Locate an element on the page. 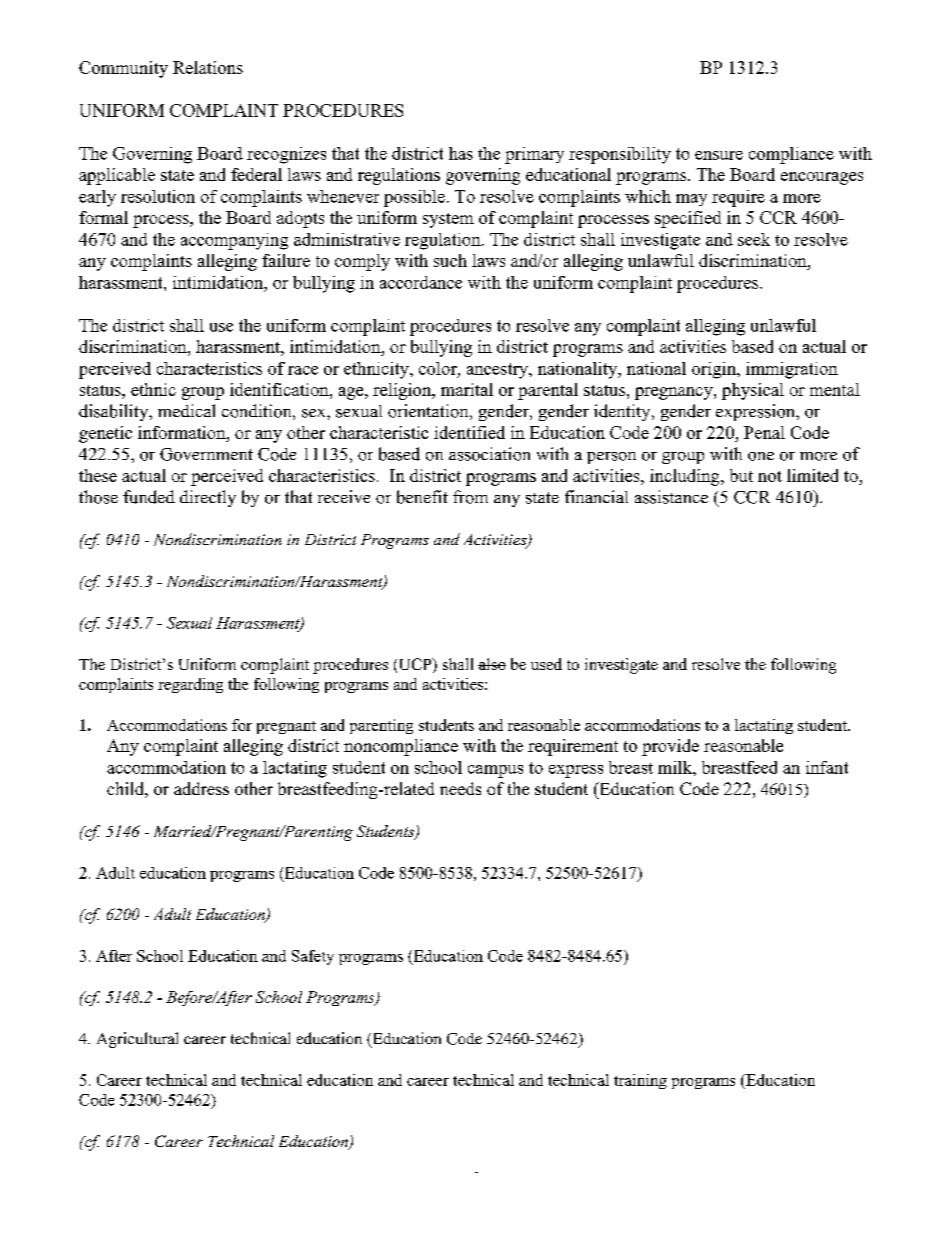 The image size is (952, 1233). regarding is located at coordinates (190, 685).
